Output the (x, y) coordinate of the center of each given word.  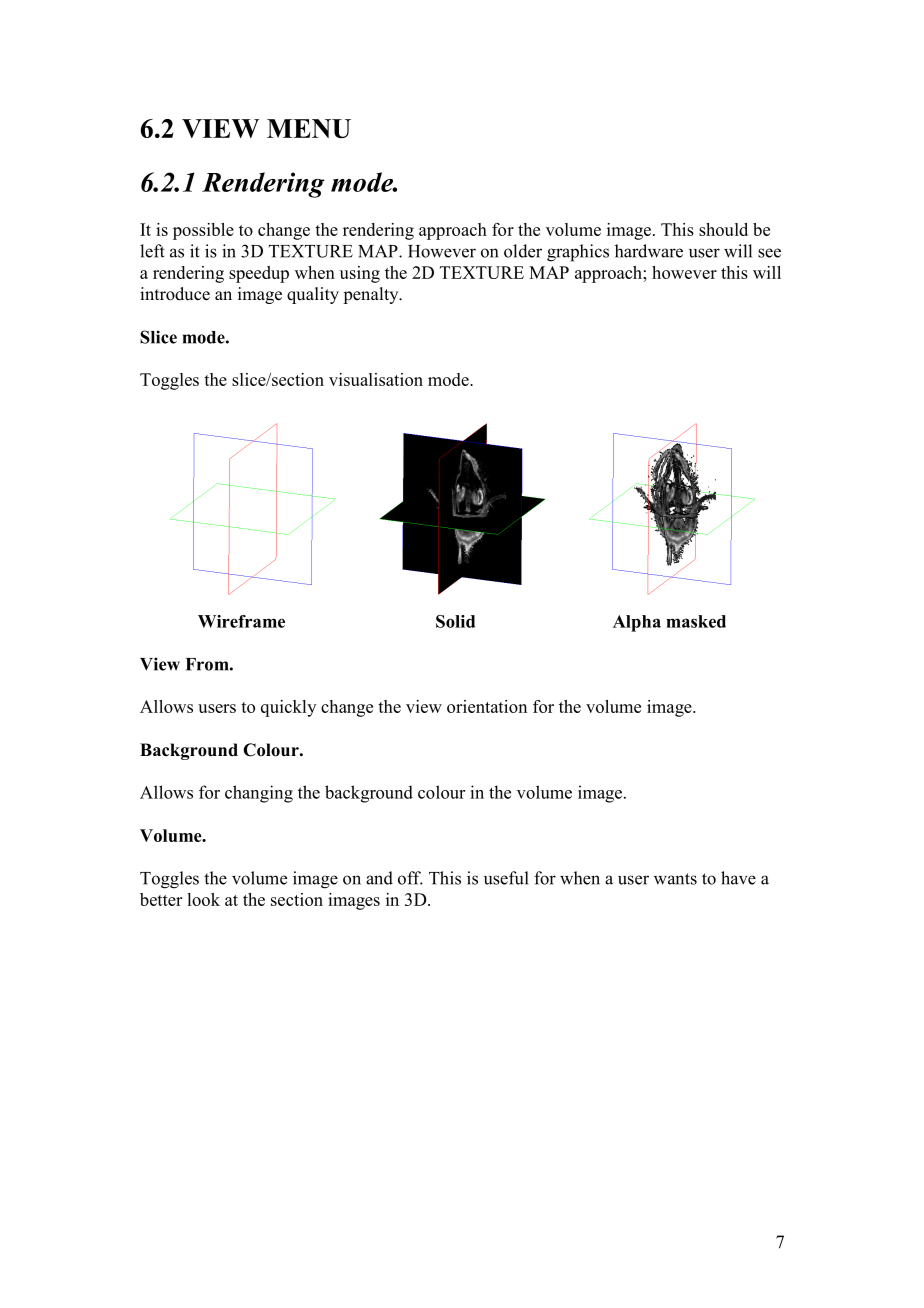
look (203, 899)
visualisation (376, 379)
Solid (455, 621)
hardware (649, 251)
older (523, 251)
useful (506, 878)
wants (675, 879)
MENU (309, 128)
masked (696, 621)
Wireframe (241, 621)
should (723, 229)
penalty (372, 295)
